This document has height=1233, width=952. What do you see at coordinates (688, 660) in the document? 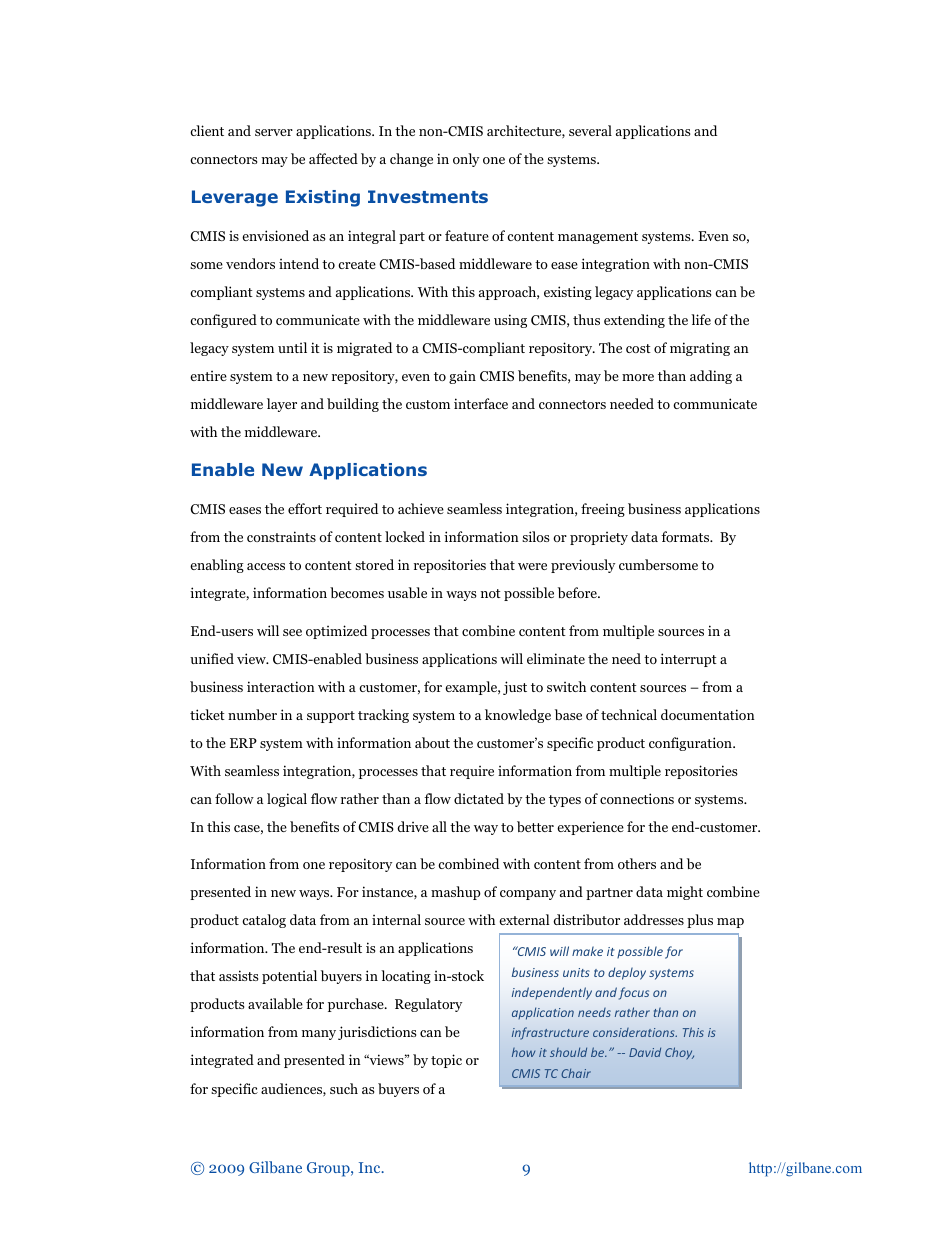
I see `interrupt` at bounding box center [688, 660].
